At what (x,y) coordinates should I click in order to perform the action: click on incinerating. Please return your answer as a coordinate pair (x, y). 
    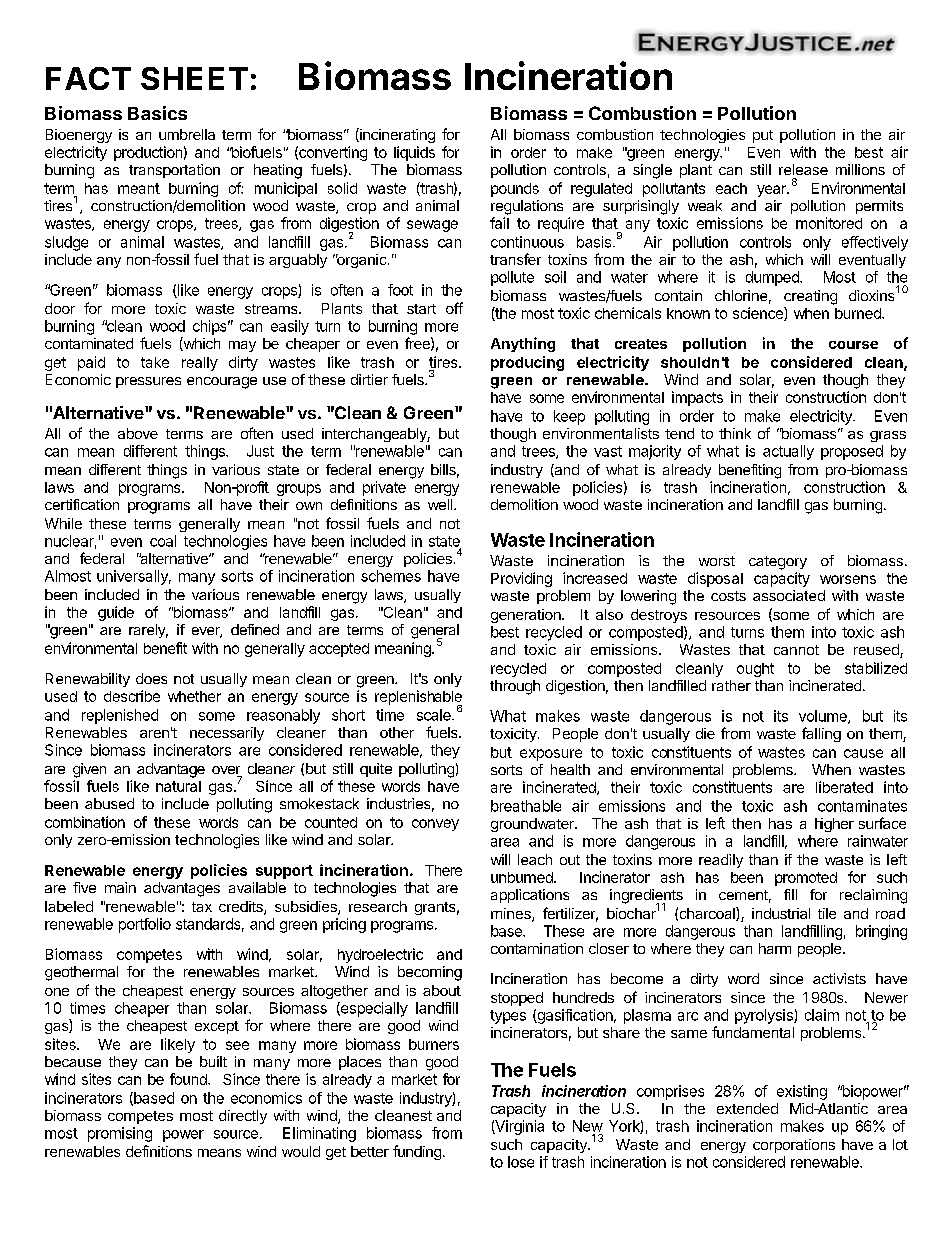
    Looking at the image, I should click on (396, 135).
